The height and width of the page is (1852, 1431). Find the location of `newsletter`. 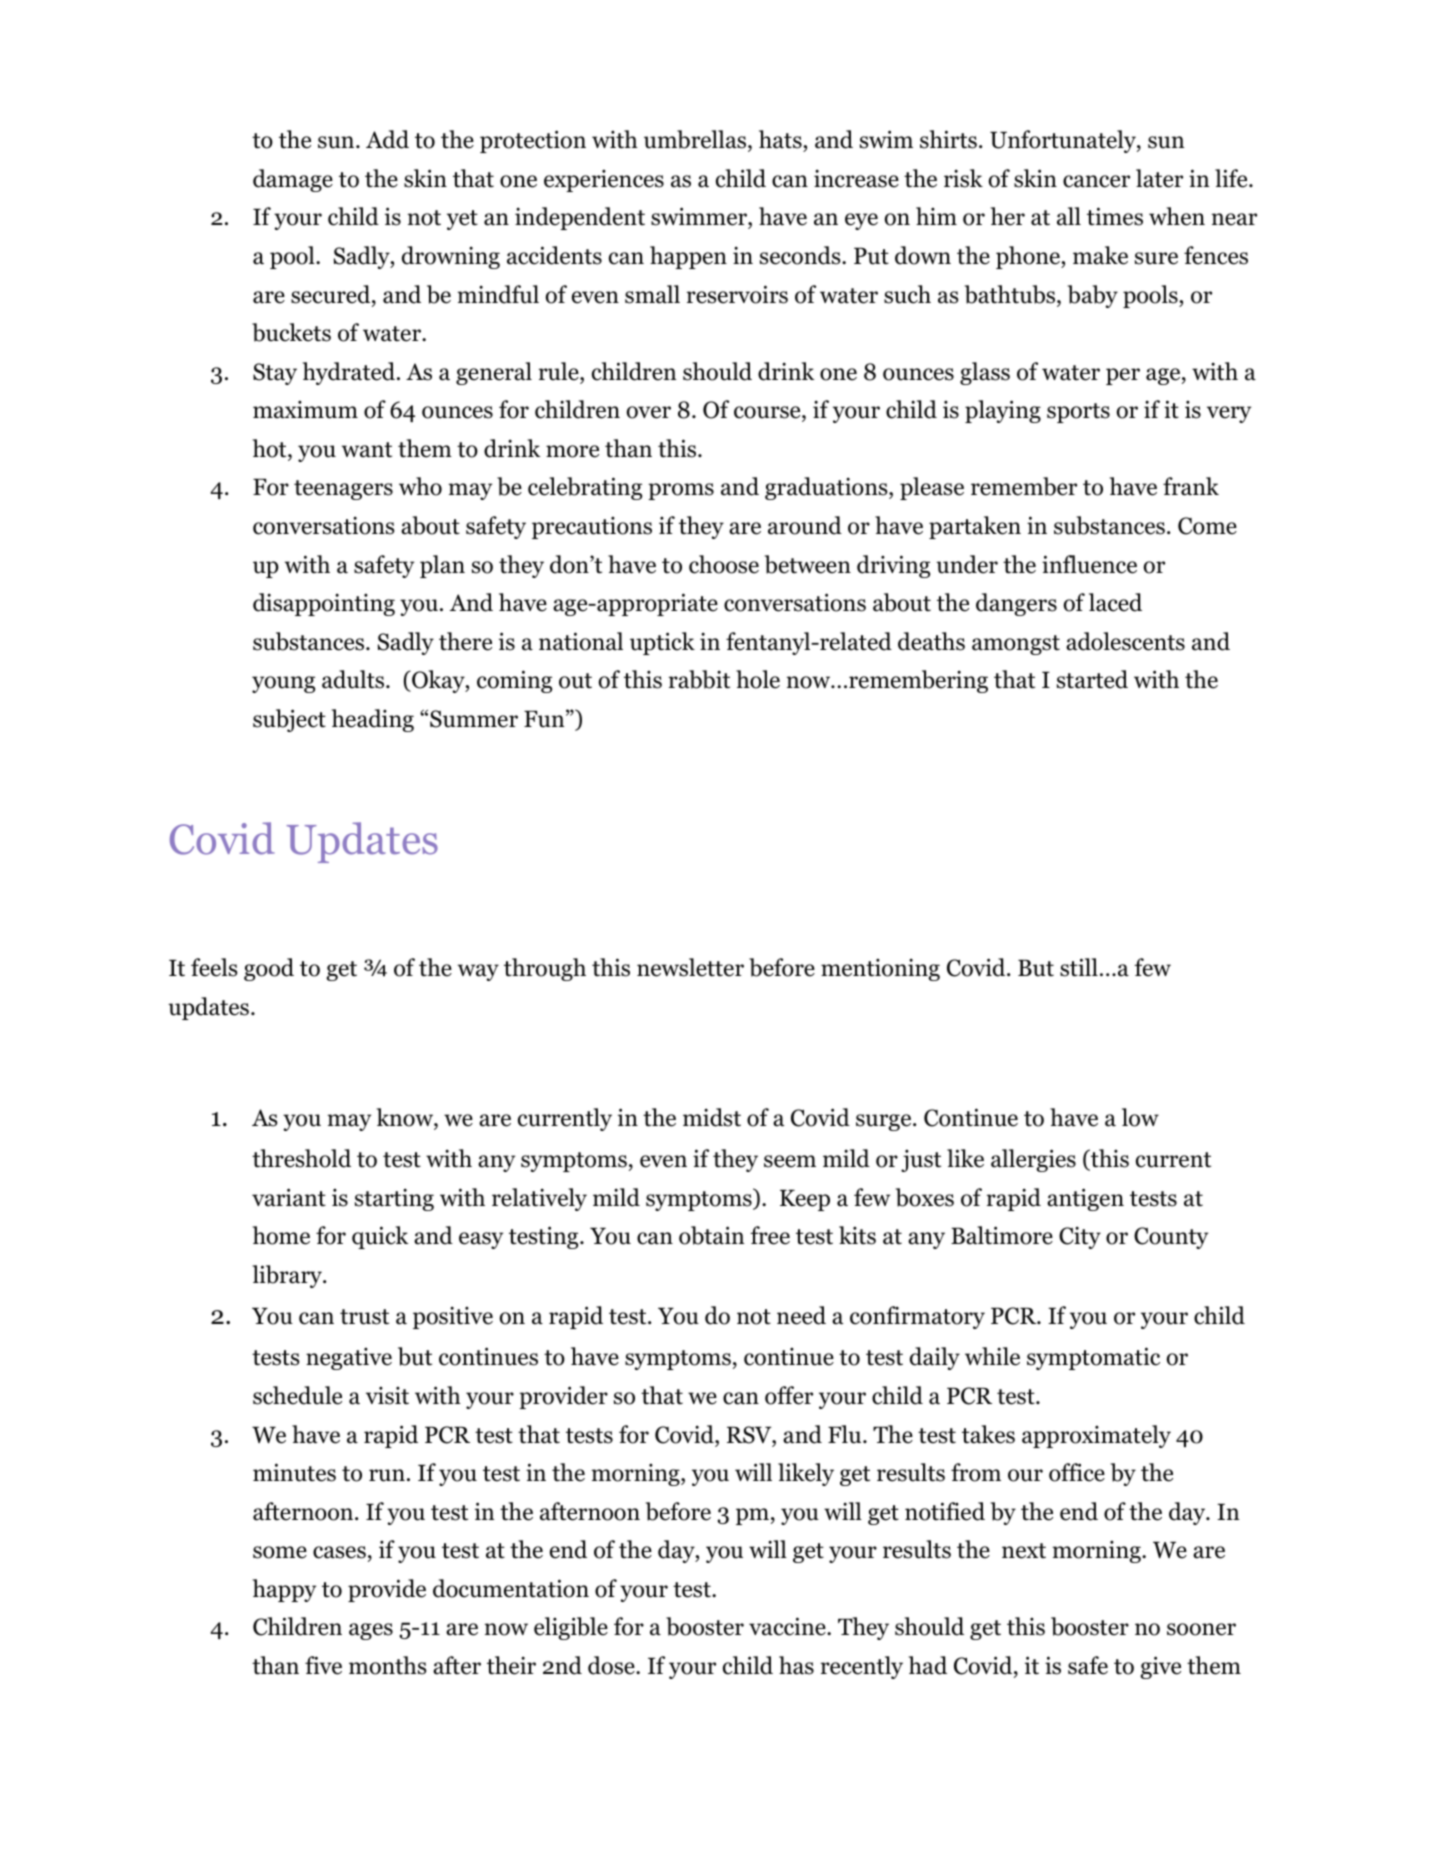

newsletter is located at coordinates (690, 967).
